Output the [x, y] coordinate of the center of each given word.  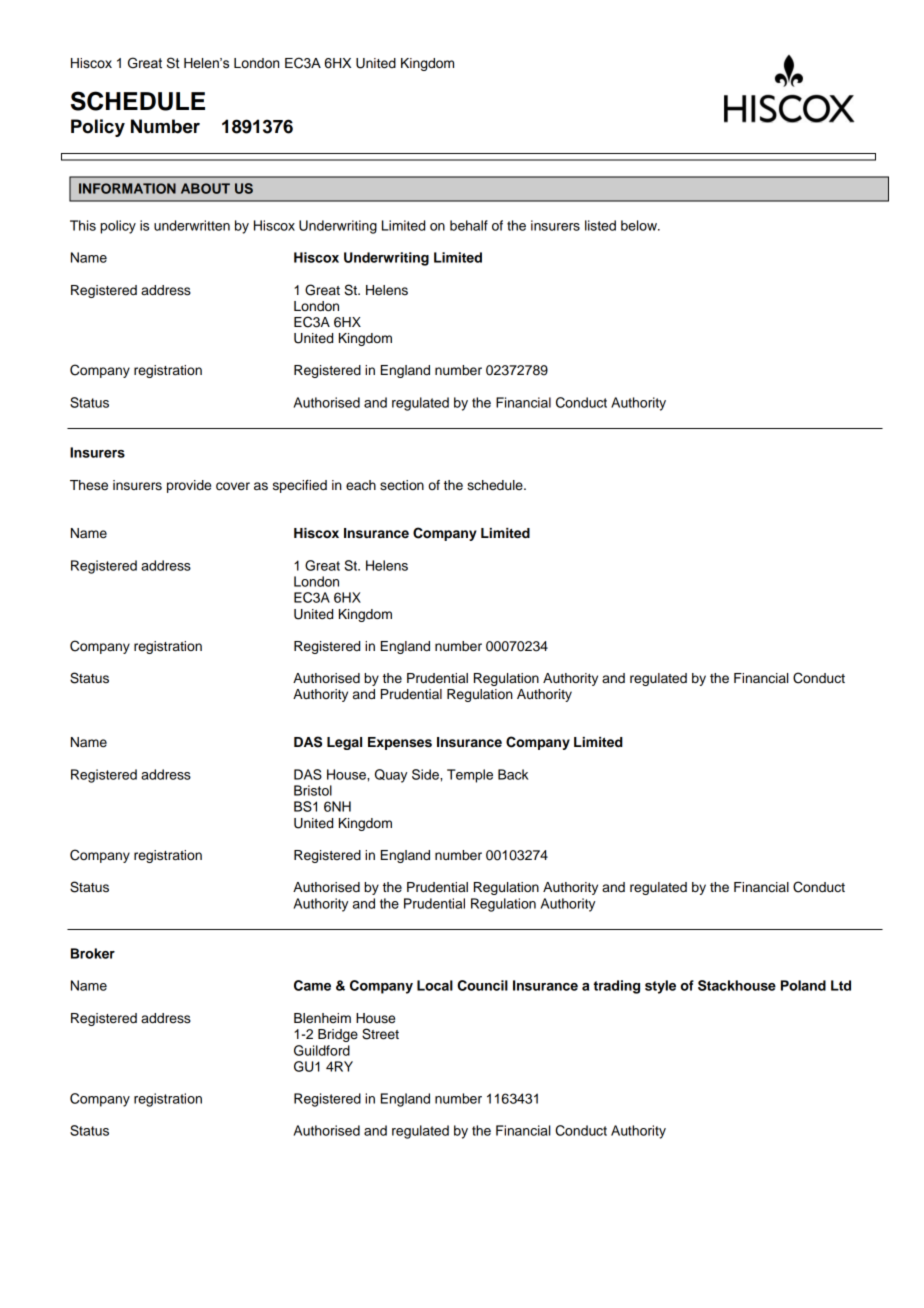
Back [513, 774]
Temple [470, 776]
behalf [469, 225]
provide [189, 486]
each [361, 485]
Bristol [313, 790]
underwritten [192, 225]
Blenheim [322, 1018]
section [402, 485]
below [640, 225]
